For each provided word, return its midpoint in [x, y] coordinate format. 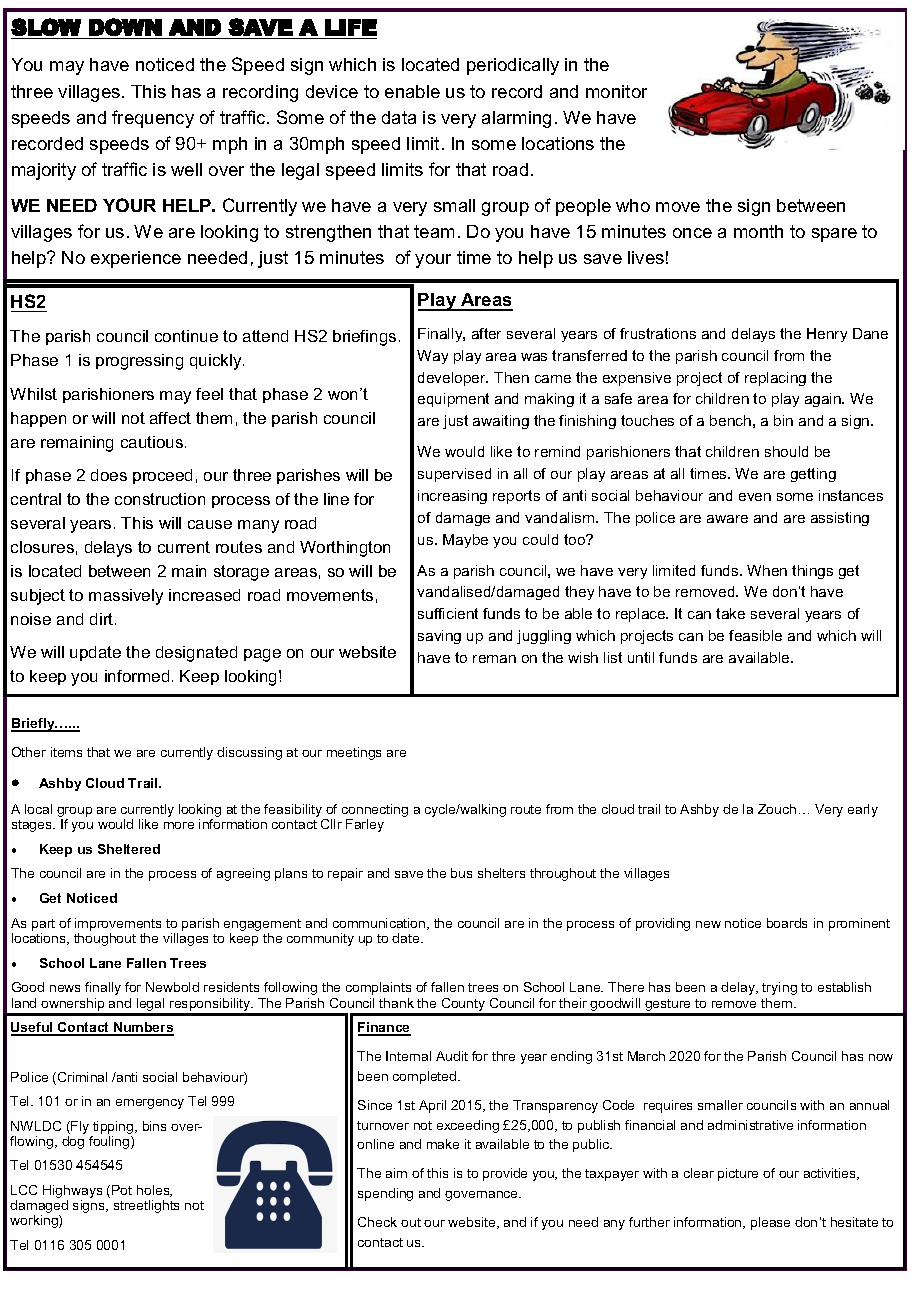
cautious [153, 442]
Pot [122, 1190]
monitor [616, 91]
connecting [375, 812]
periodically [513, 66]
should [786, 451]
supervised [454, 475]
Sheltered [129, 849]
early [863, 810]
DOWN [125, 27]
